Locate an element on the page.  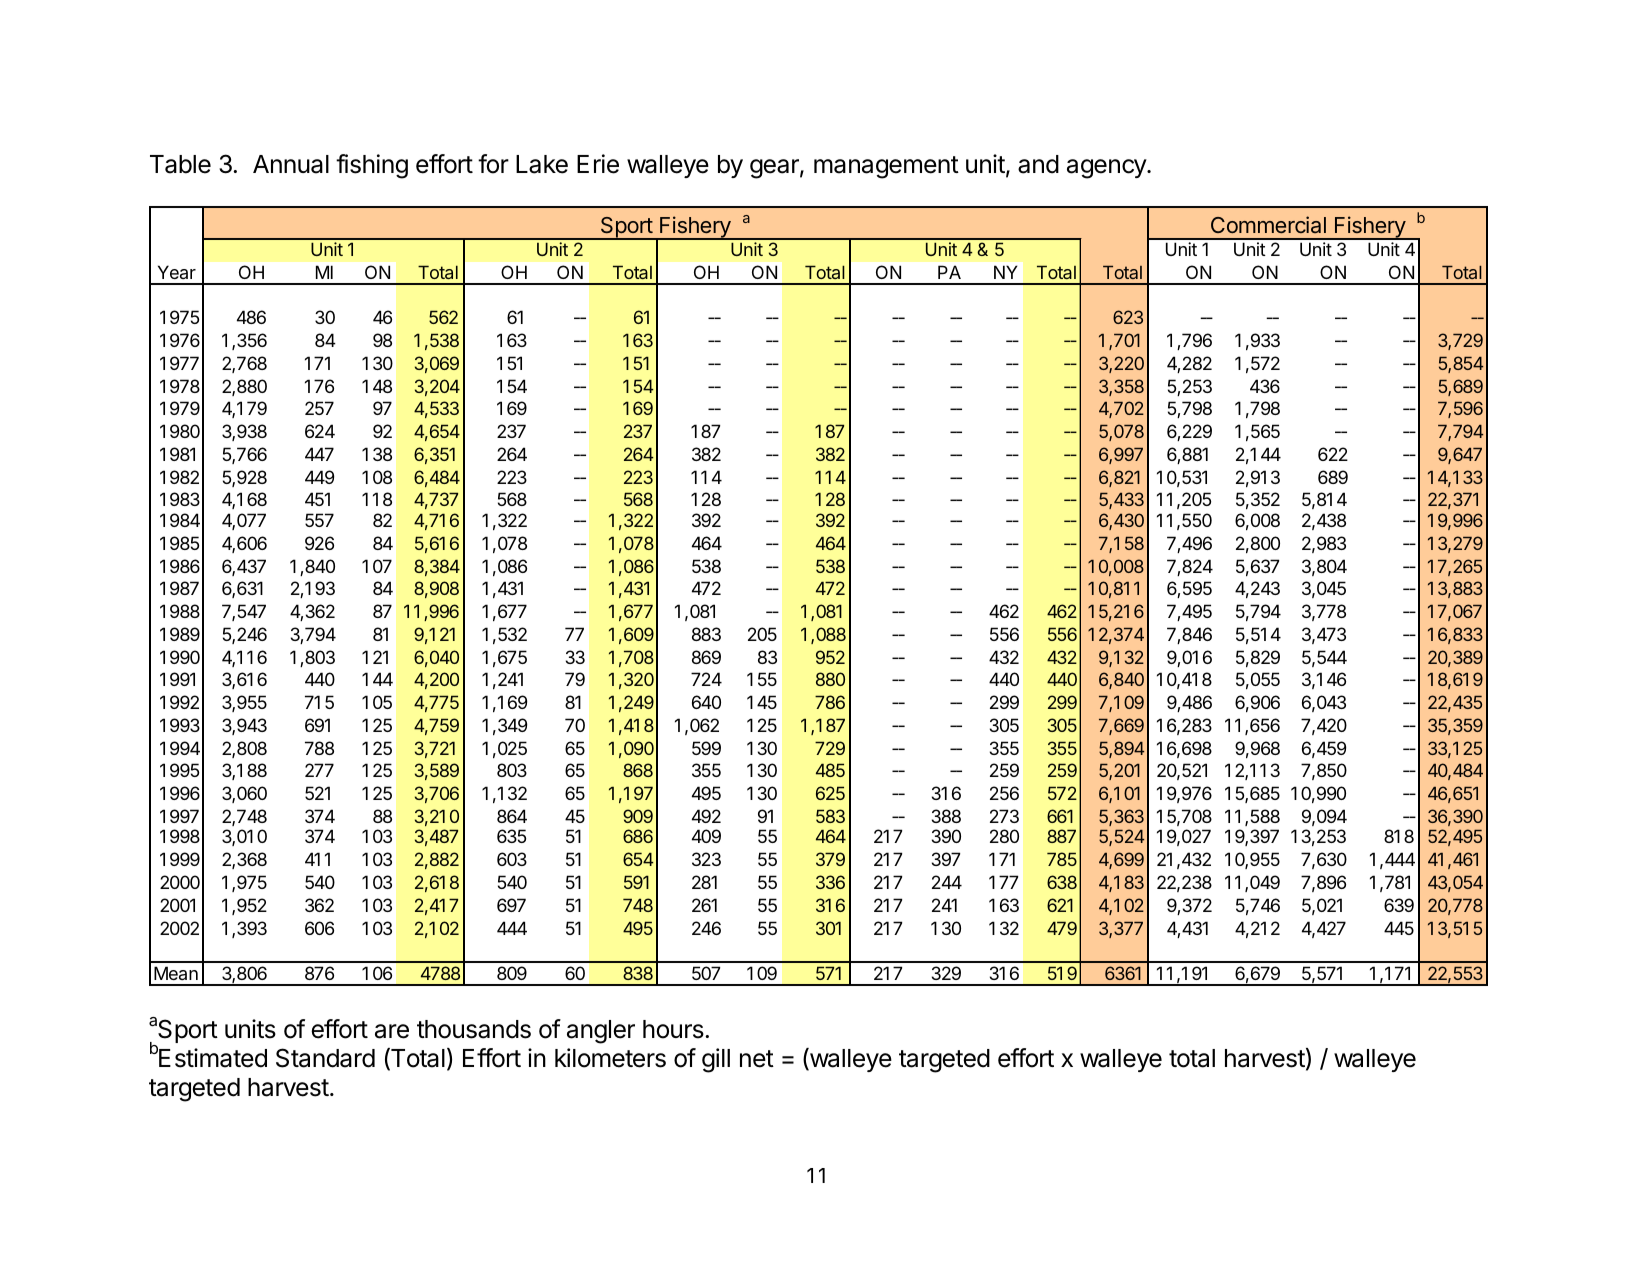
gill is located at coordinates (716, 1060).
